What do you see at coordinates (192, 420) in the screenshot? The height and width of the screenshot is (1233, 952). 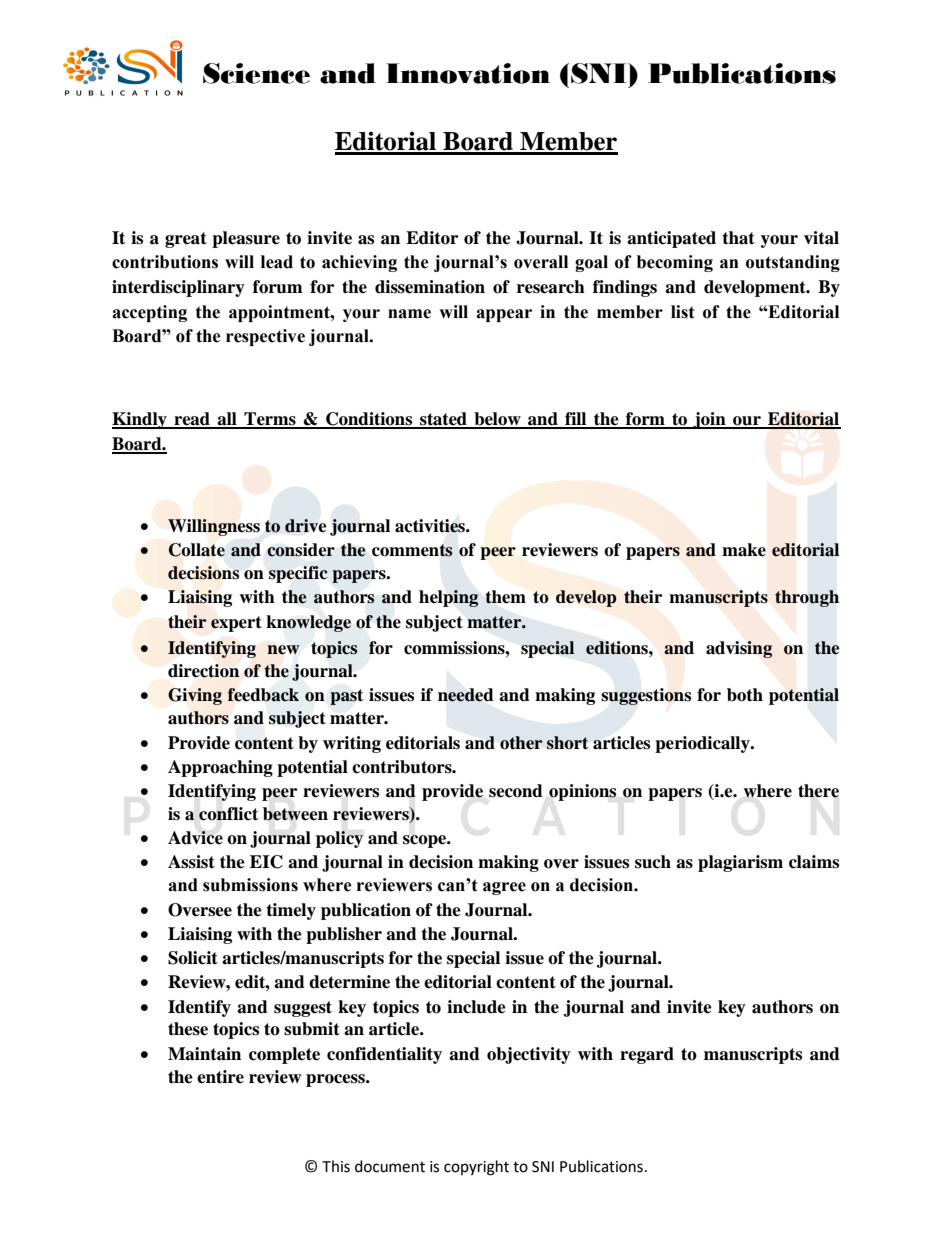 I see `read` at bounding box center [192, 420].
